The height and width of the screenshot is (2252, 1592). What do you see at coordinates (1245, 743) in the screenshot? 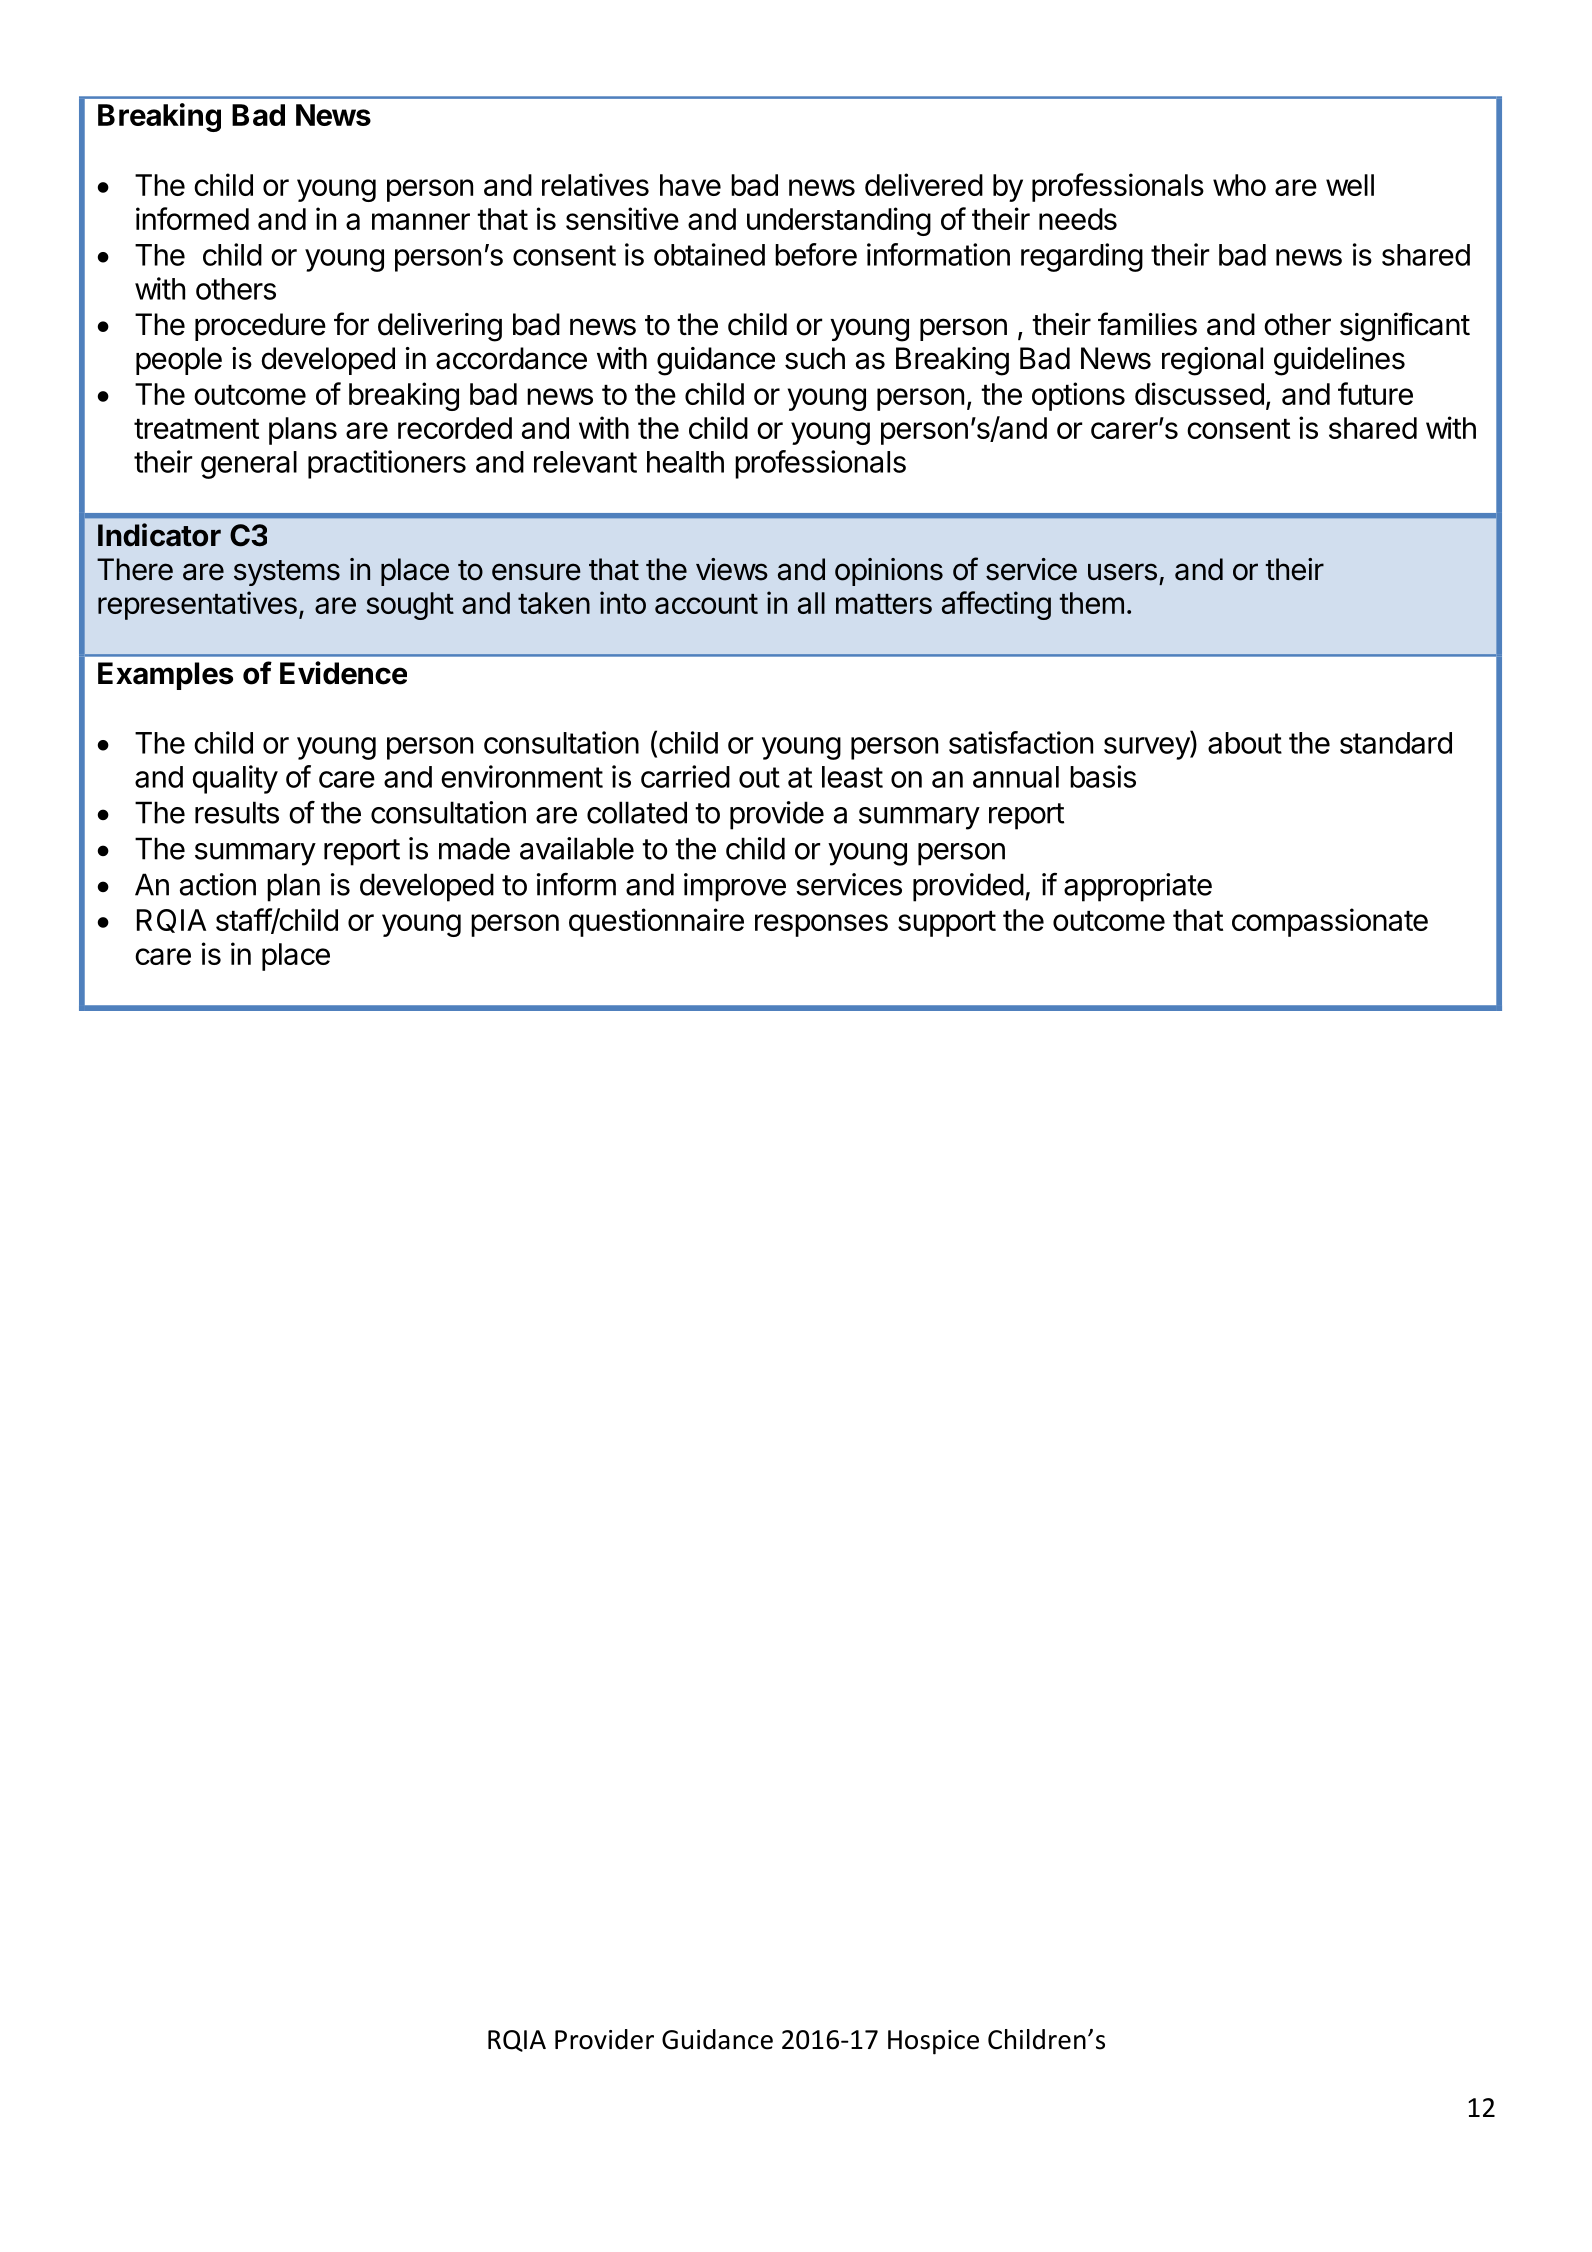
I see `about` at bounding box center [1245, 743].
